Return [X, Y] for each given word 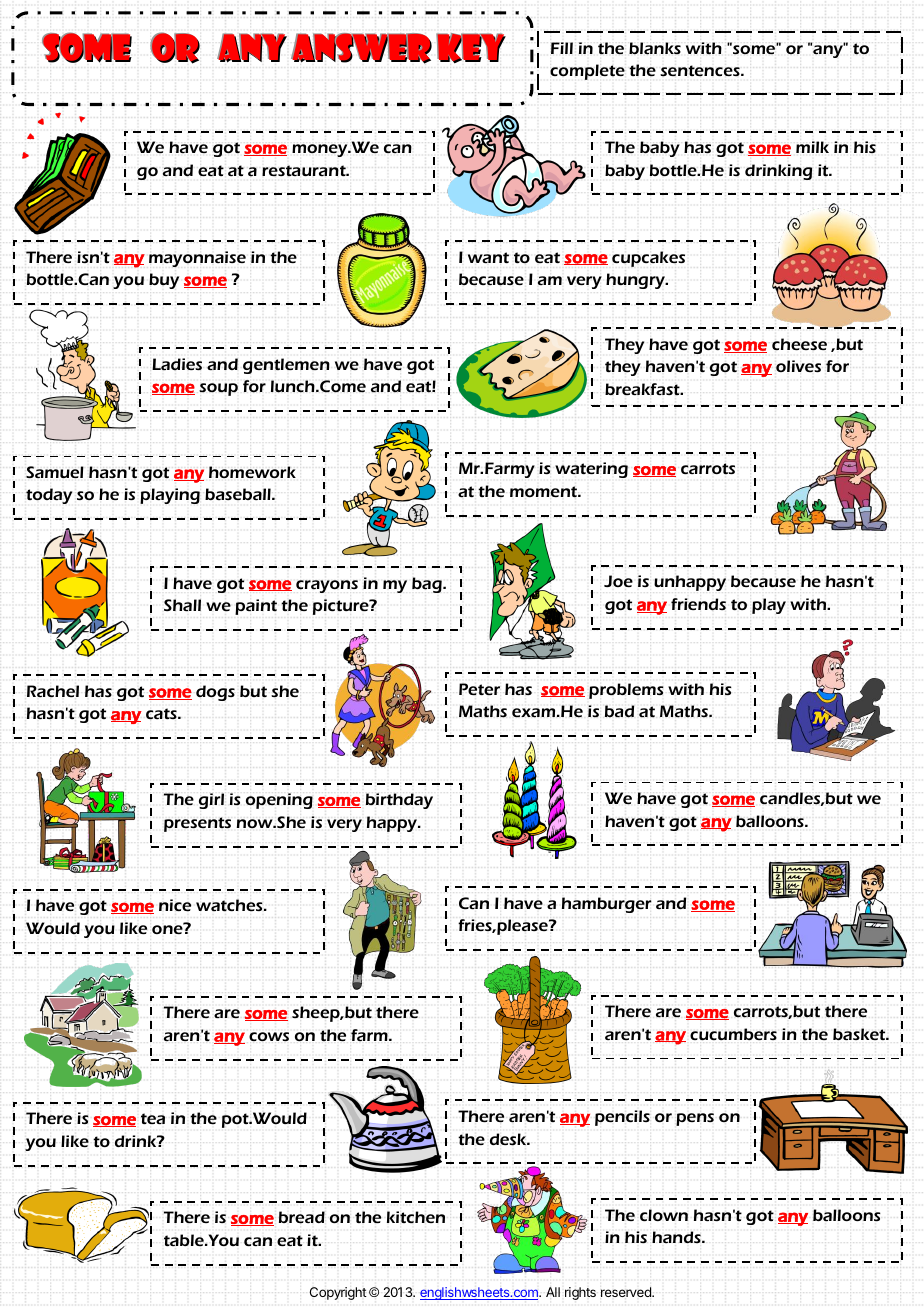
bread [302, 1217]
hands [677, 1237]
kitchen [416, 1217]
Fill [562, 48]
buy [164, 281]
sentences [701, 71]
